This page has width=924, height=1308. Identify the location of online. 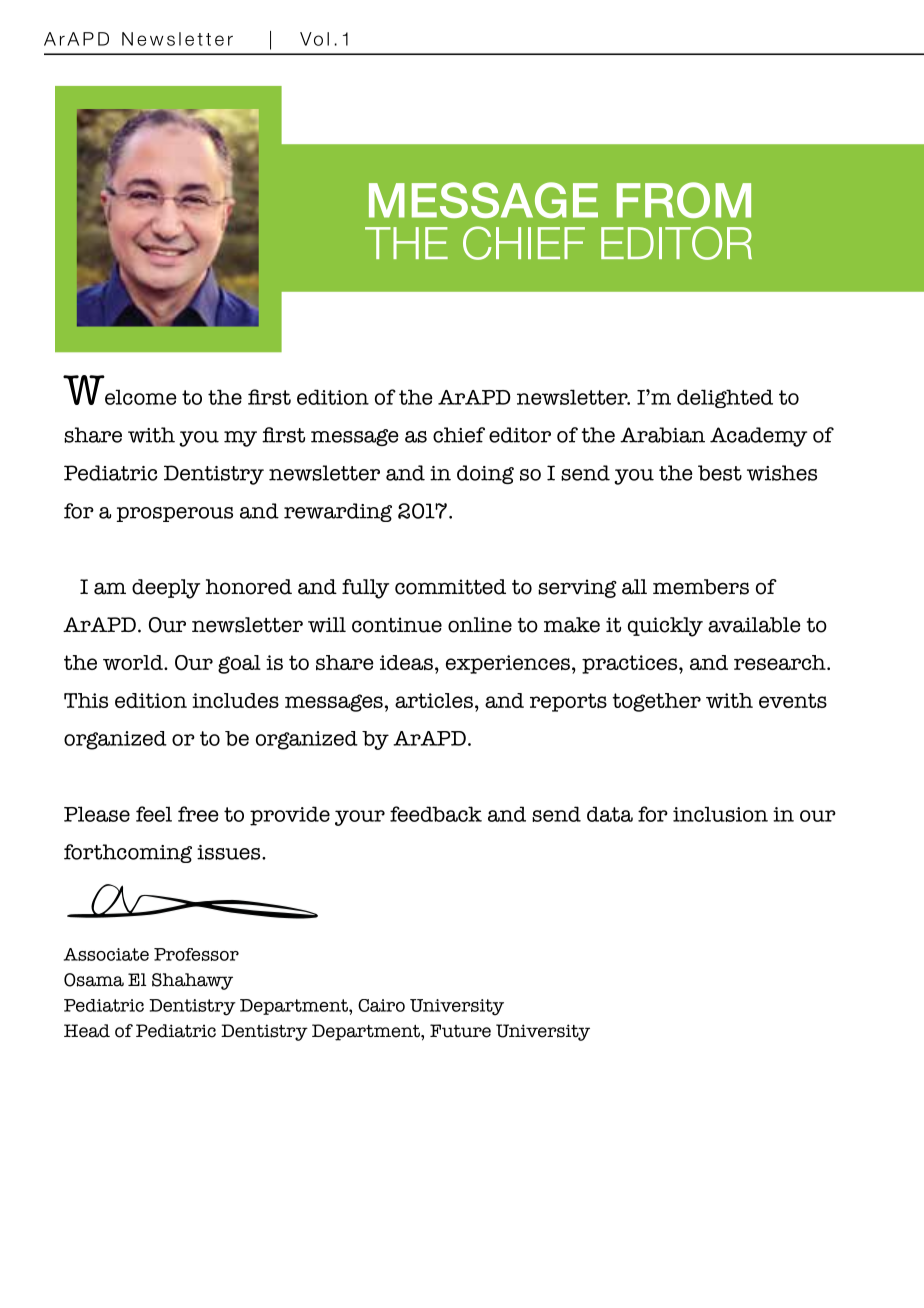
(480, 625).
